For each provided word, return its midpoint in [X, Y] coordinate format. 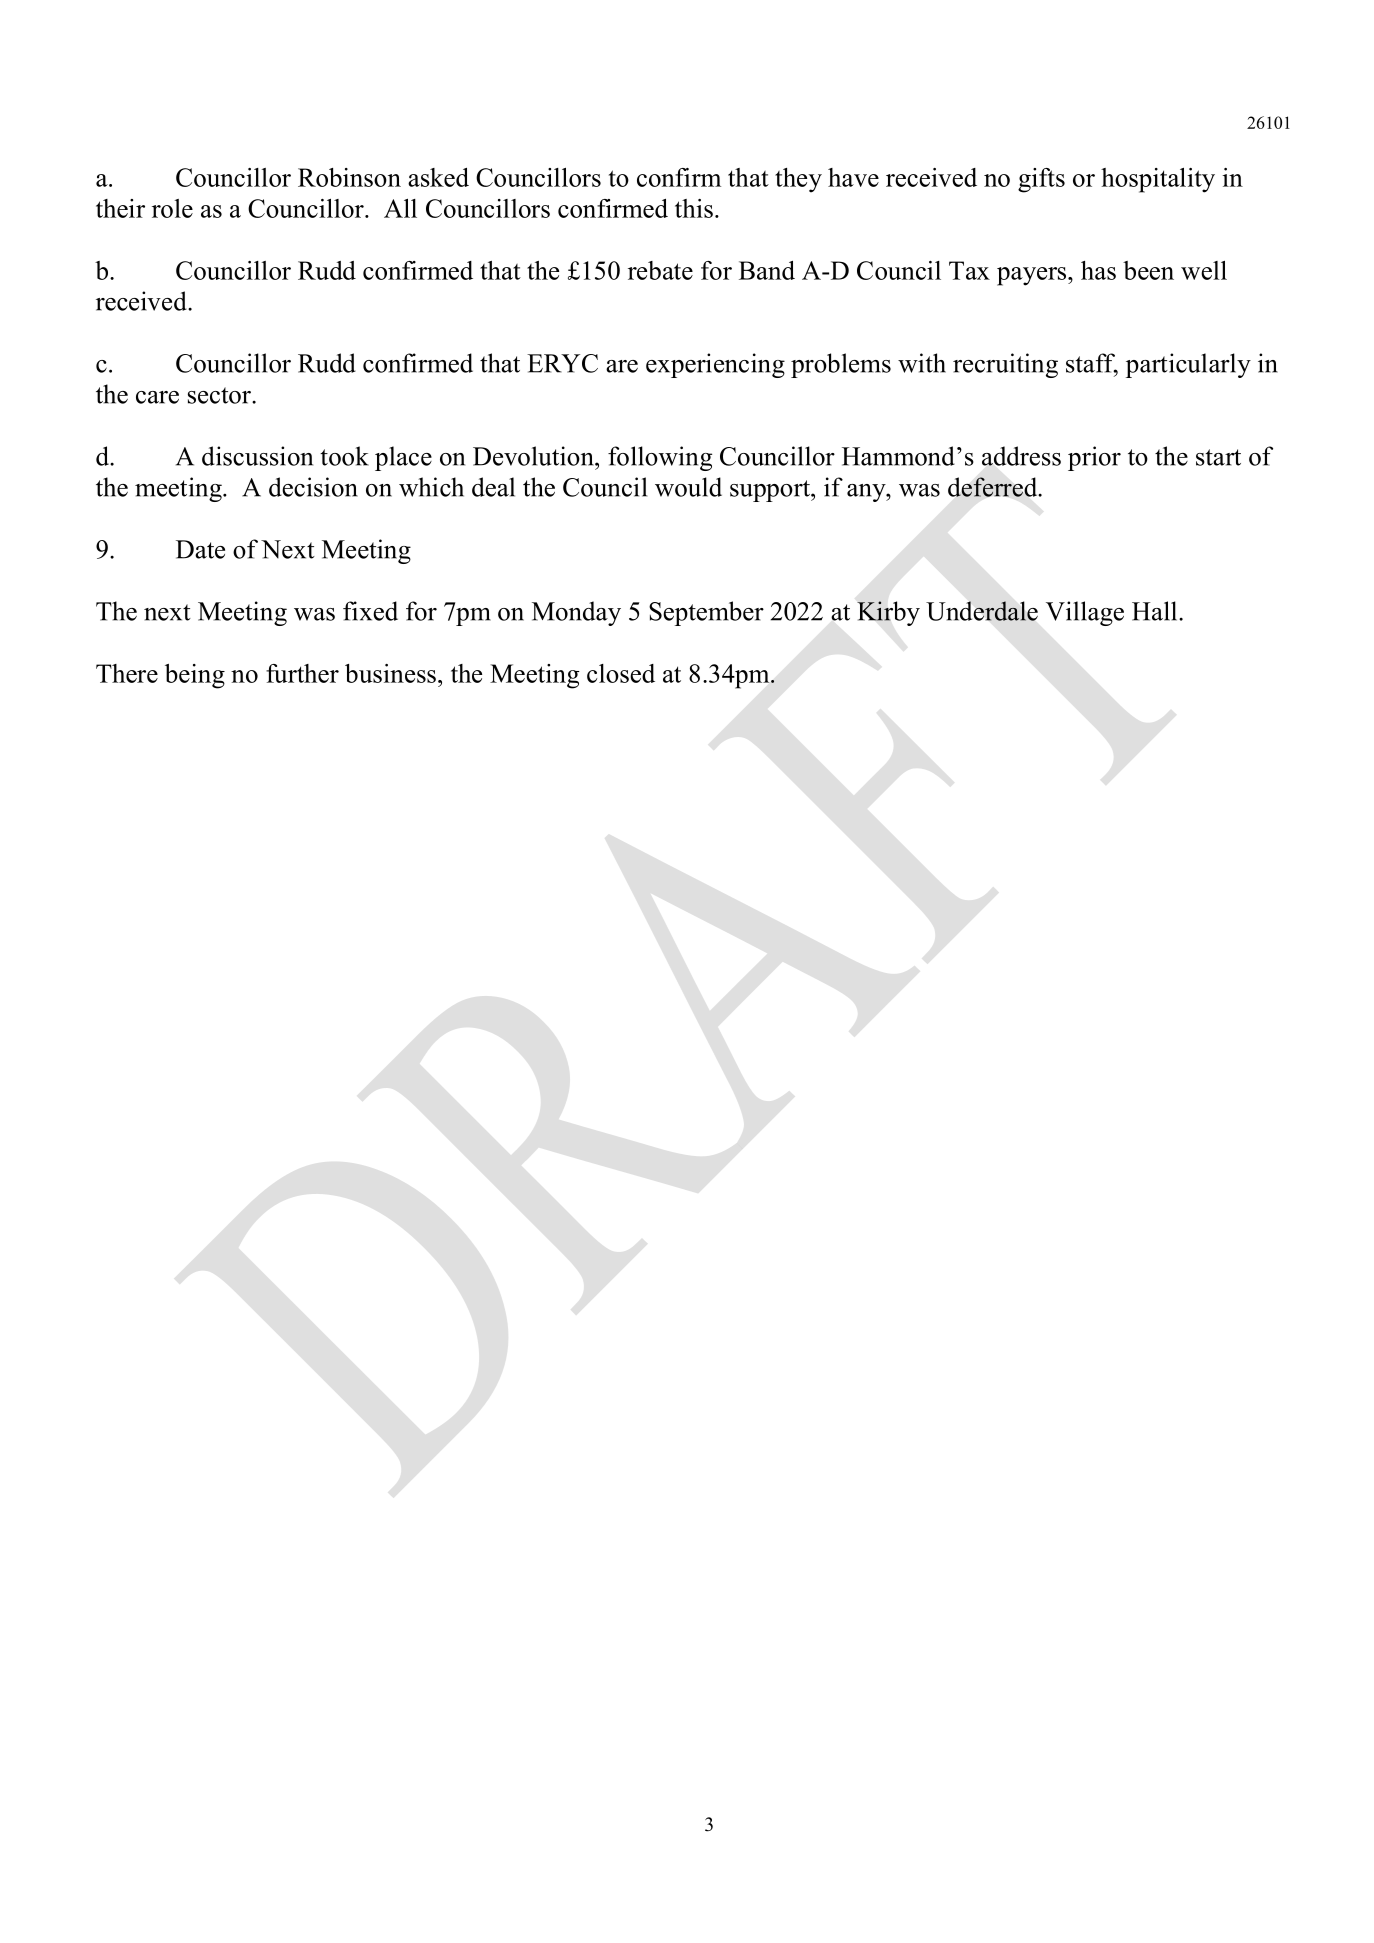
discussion [257, 456]
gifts [1041, 180]
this [694, 208]
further [302, 673]
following [660, 458]
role [172, 208]
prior [1094, 458]
